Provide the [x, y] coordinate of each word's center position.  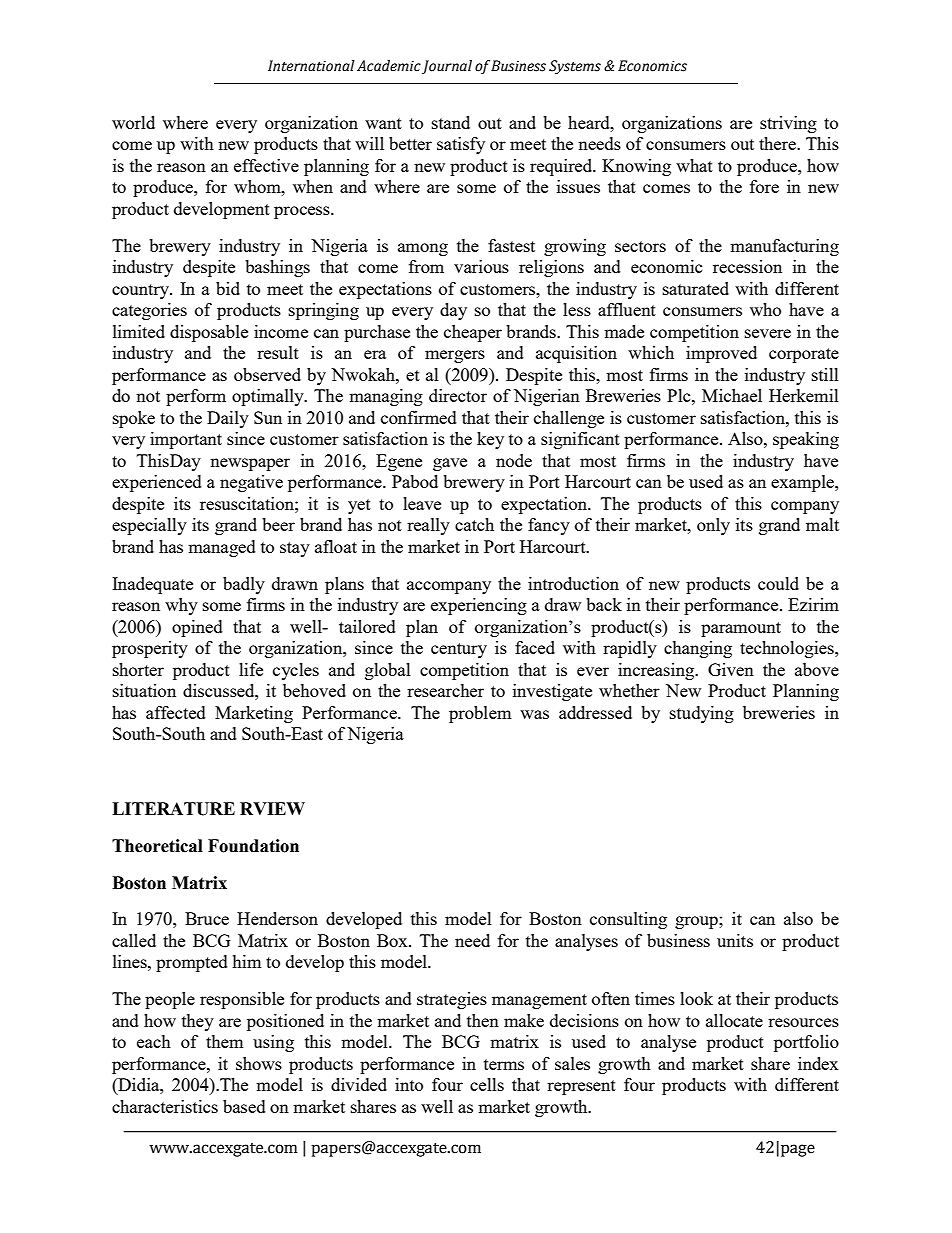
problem [480, 714]
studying [702, 714]
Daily [228, 419]
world [133, 122]
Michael [732, 395]
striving [788, 124]
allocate [734, 1020]
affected [176, 712]
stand [451, 122]
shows [259, 1063]
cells [487, 1084]
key [490, 440]
